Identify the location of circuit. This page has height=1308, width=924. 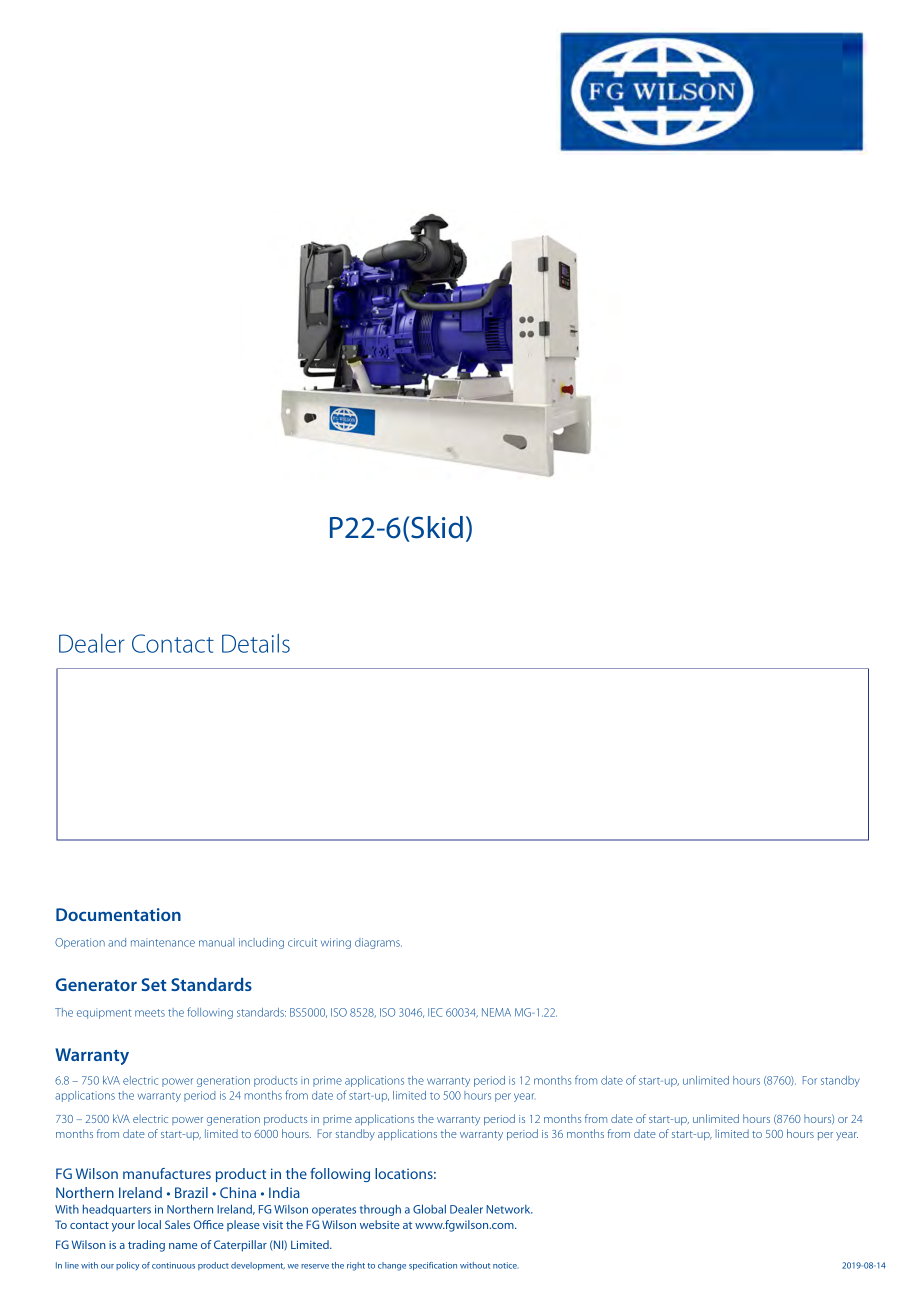
(302, 942).
